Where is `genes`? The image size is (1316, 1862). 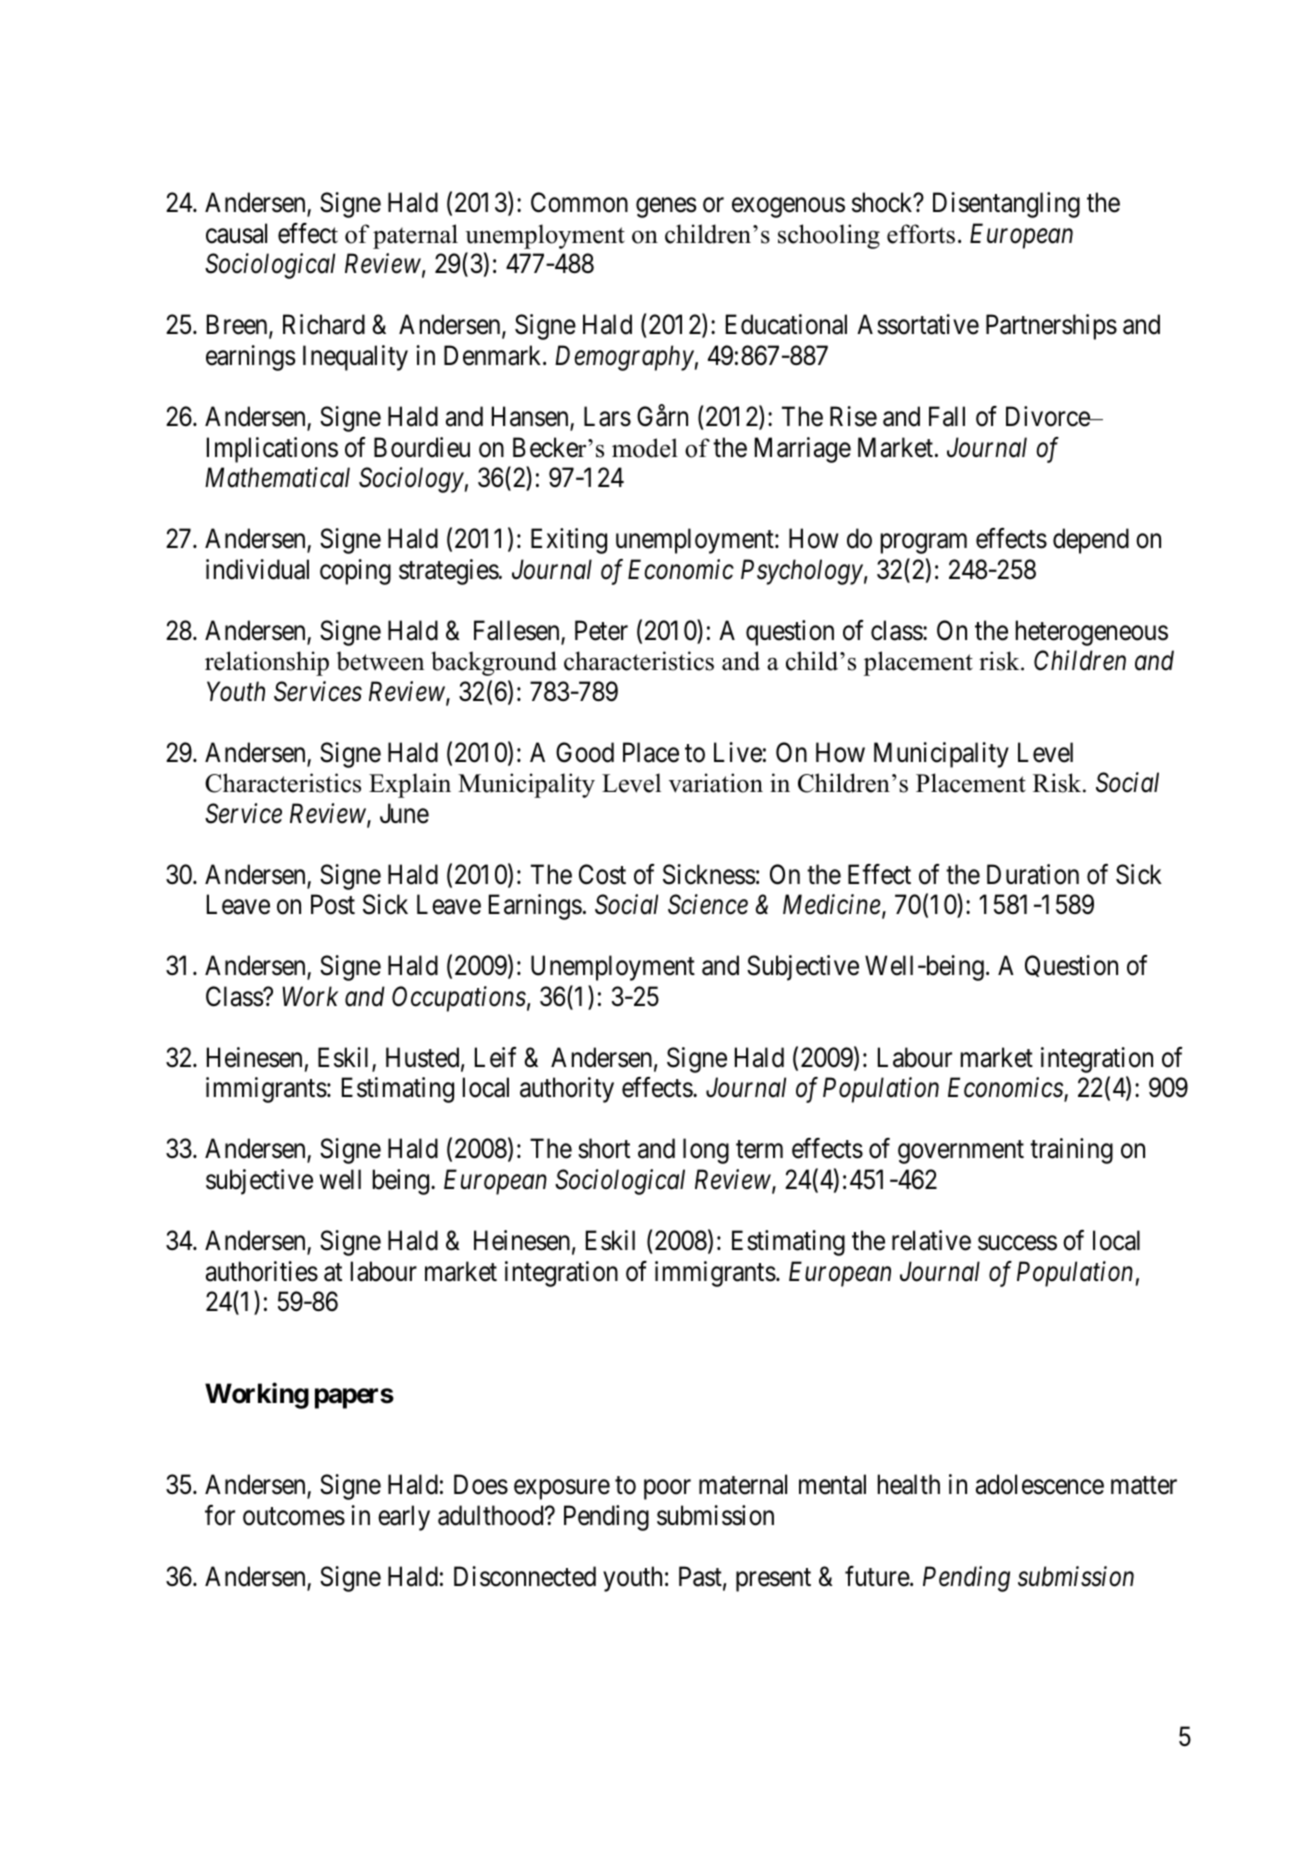
genes is located at coordinates (666, 208).
